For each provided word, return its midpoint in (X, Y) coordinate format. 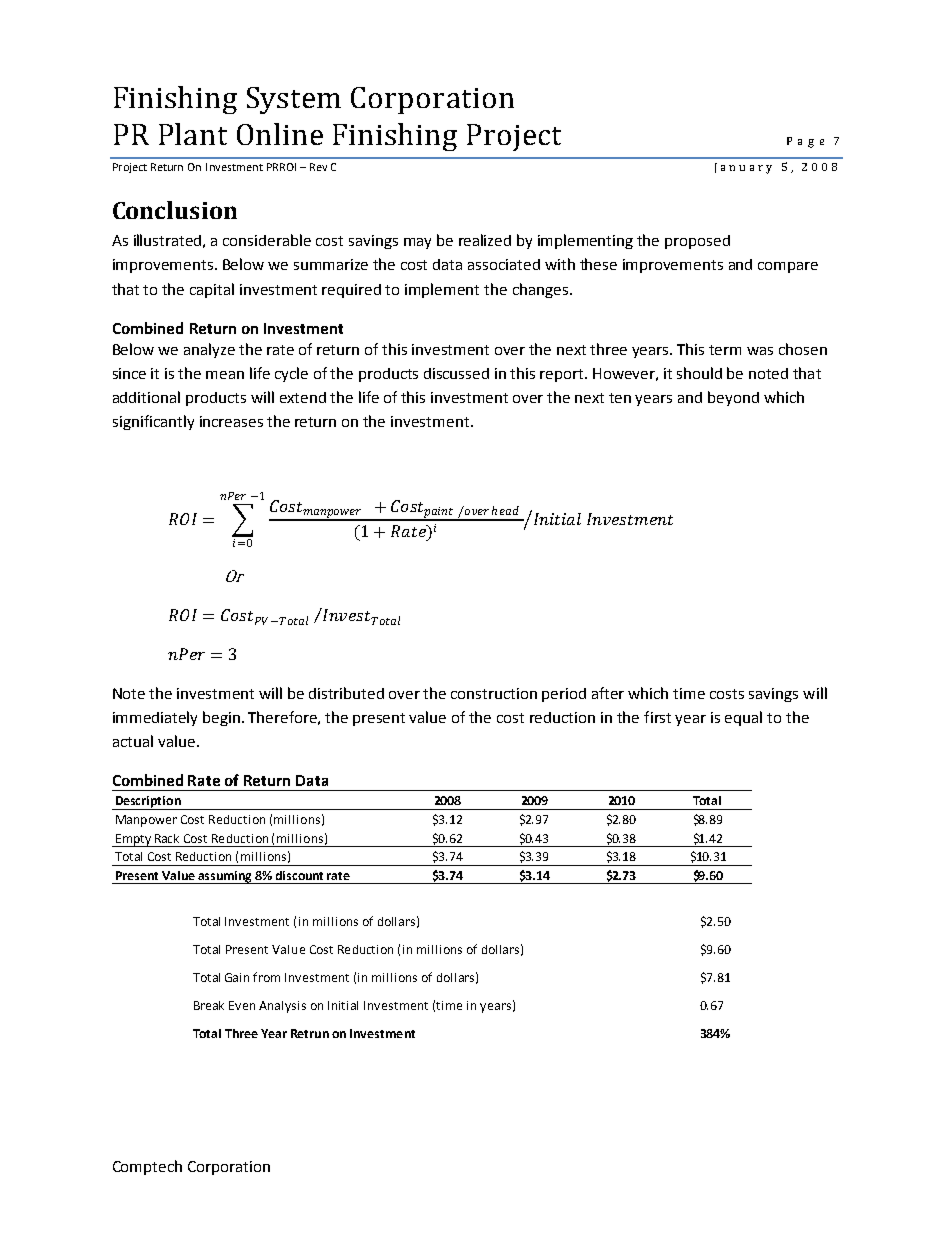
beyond (733, 398)
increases (231, 421)
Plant (193, 134)
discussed (456, 373)
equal (743, 718)
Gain (237, 977)
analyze (209, 350)
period (564, 695)
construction (494, 693)
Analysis (282, 1007)
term (725, 350)
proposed (697, 242)
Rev (318, 167)
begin (223, 718)
